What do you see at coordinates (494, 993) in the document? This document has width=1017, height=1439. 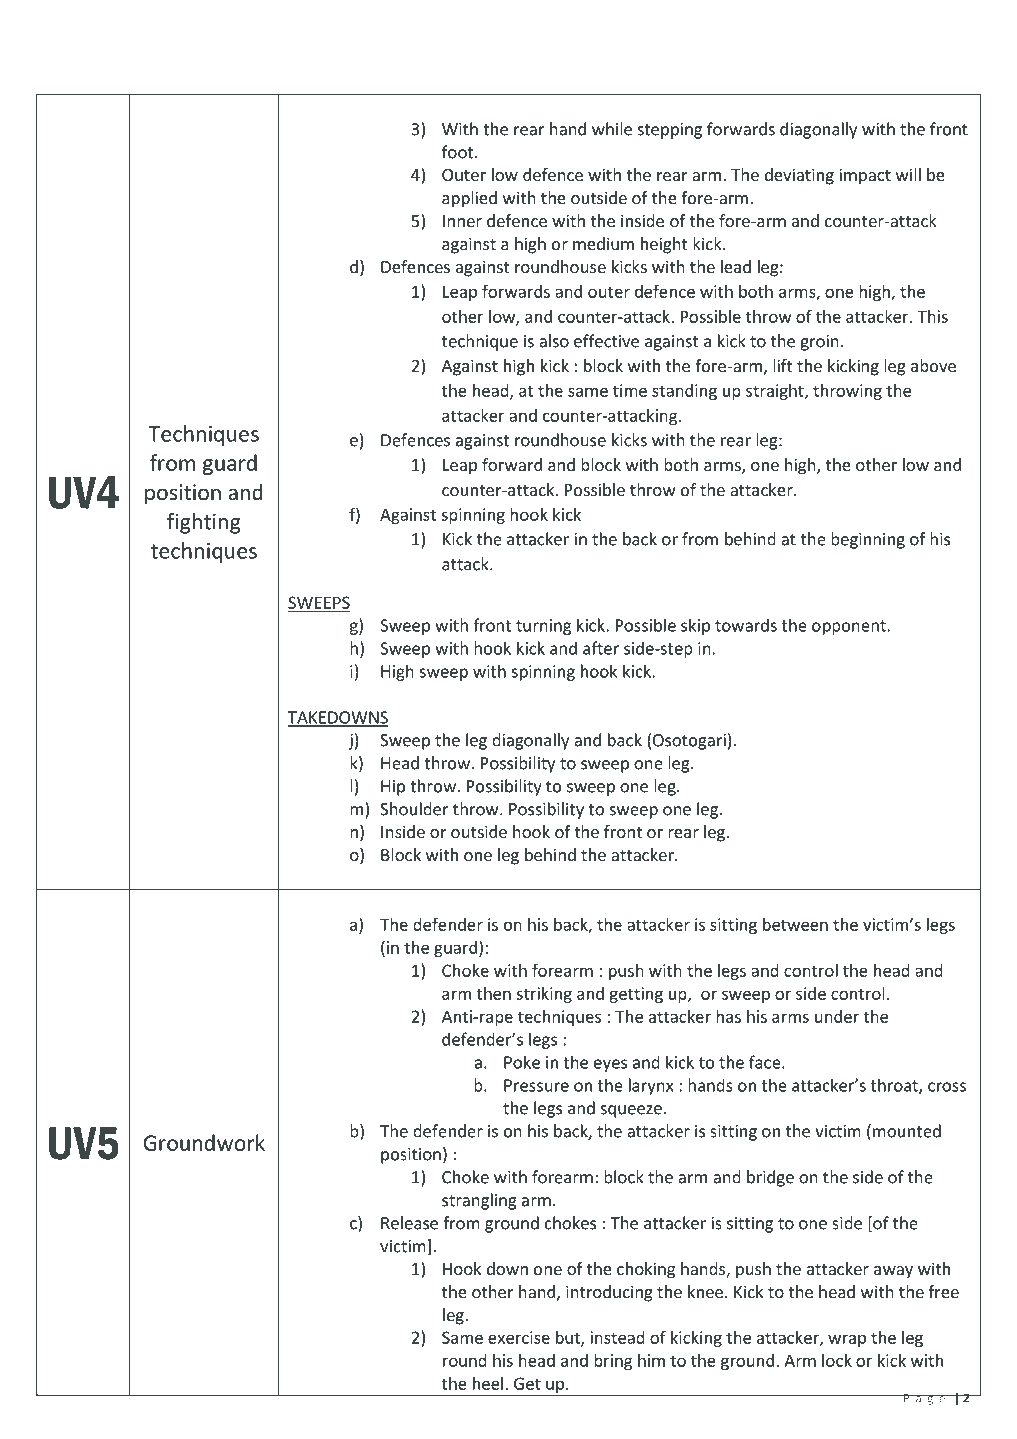 I see `then` at bounding box center [494, 993].
